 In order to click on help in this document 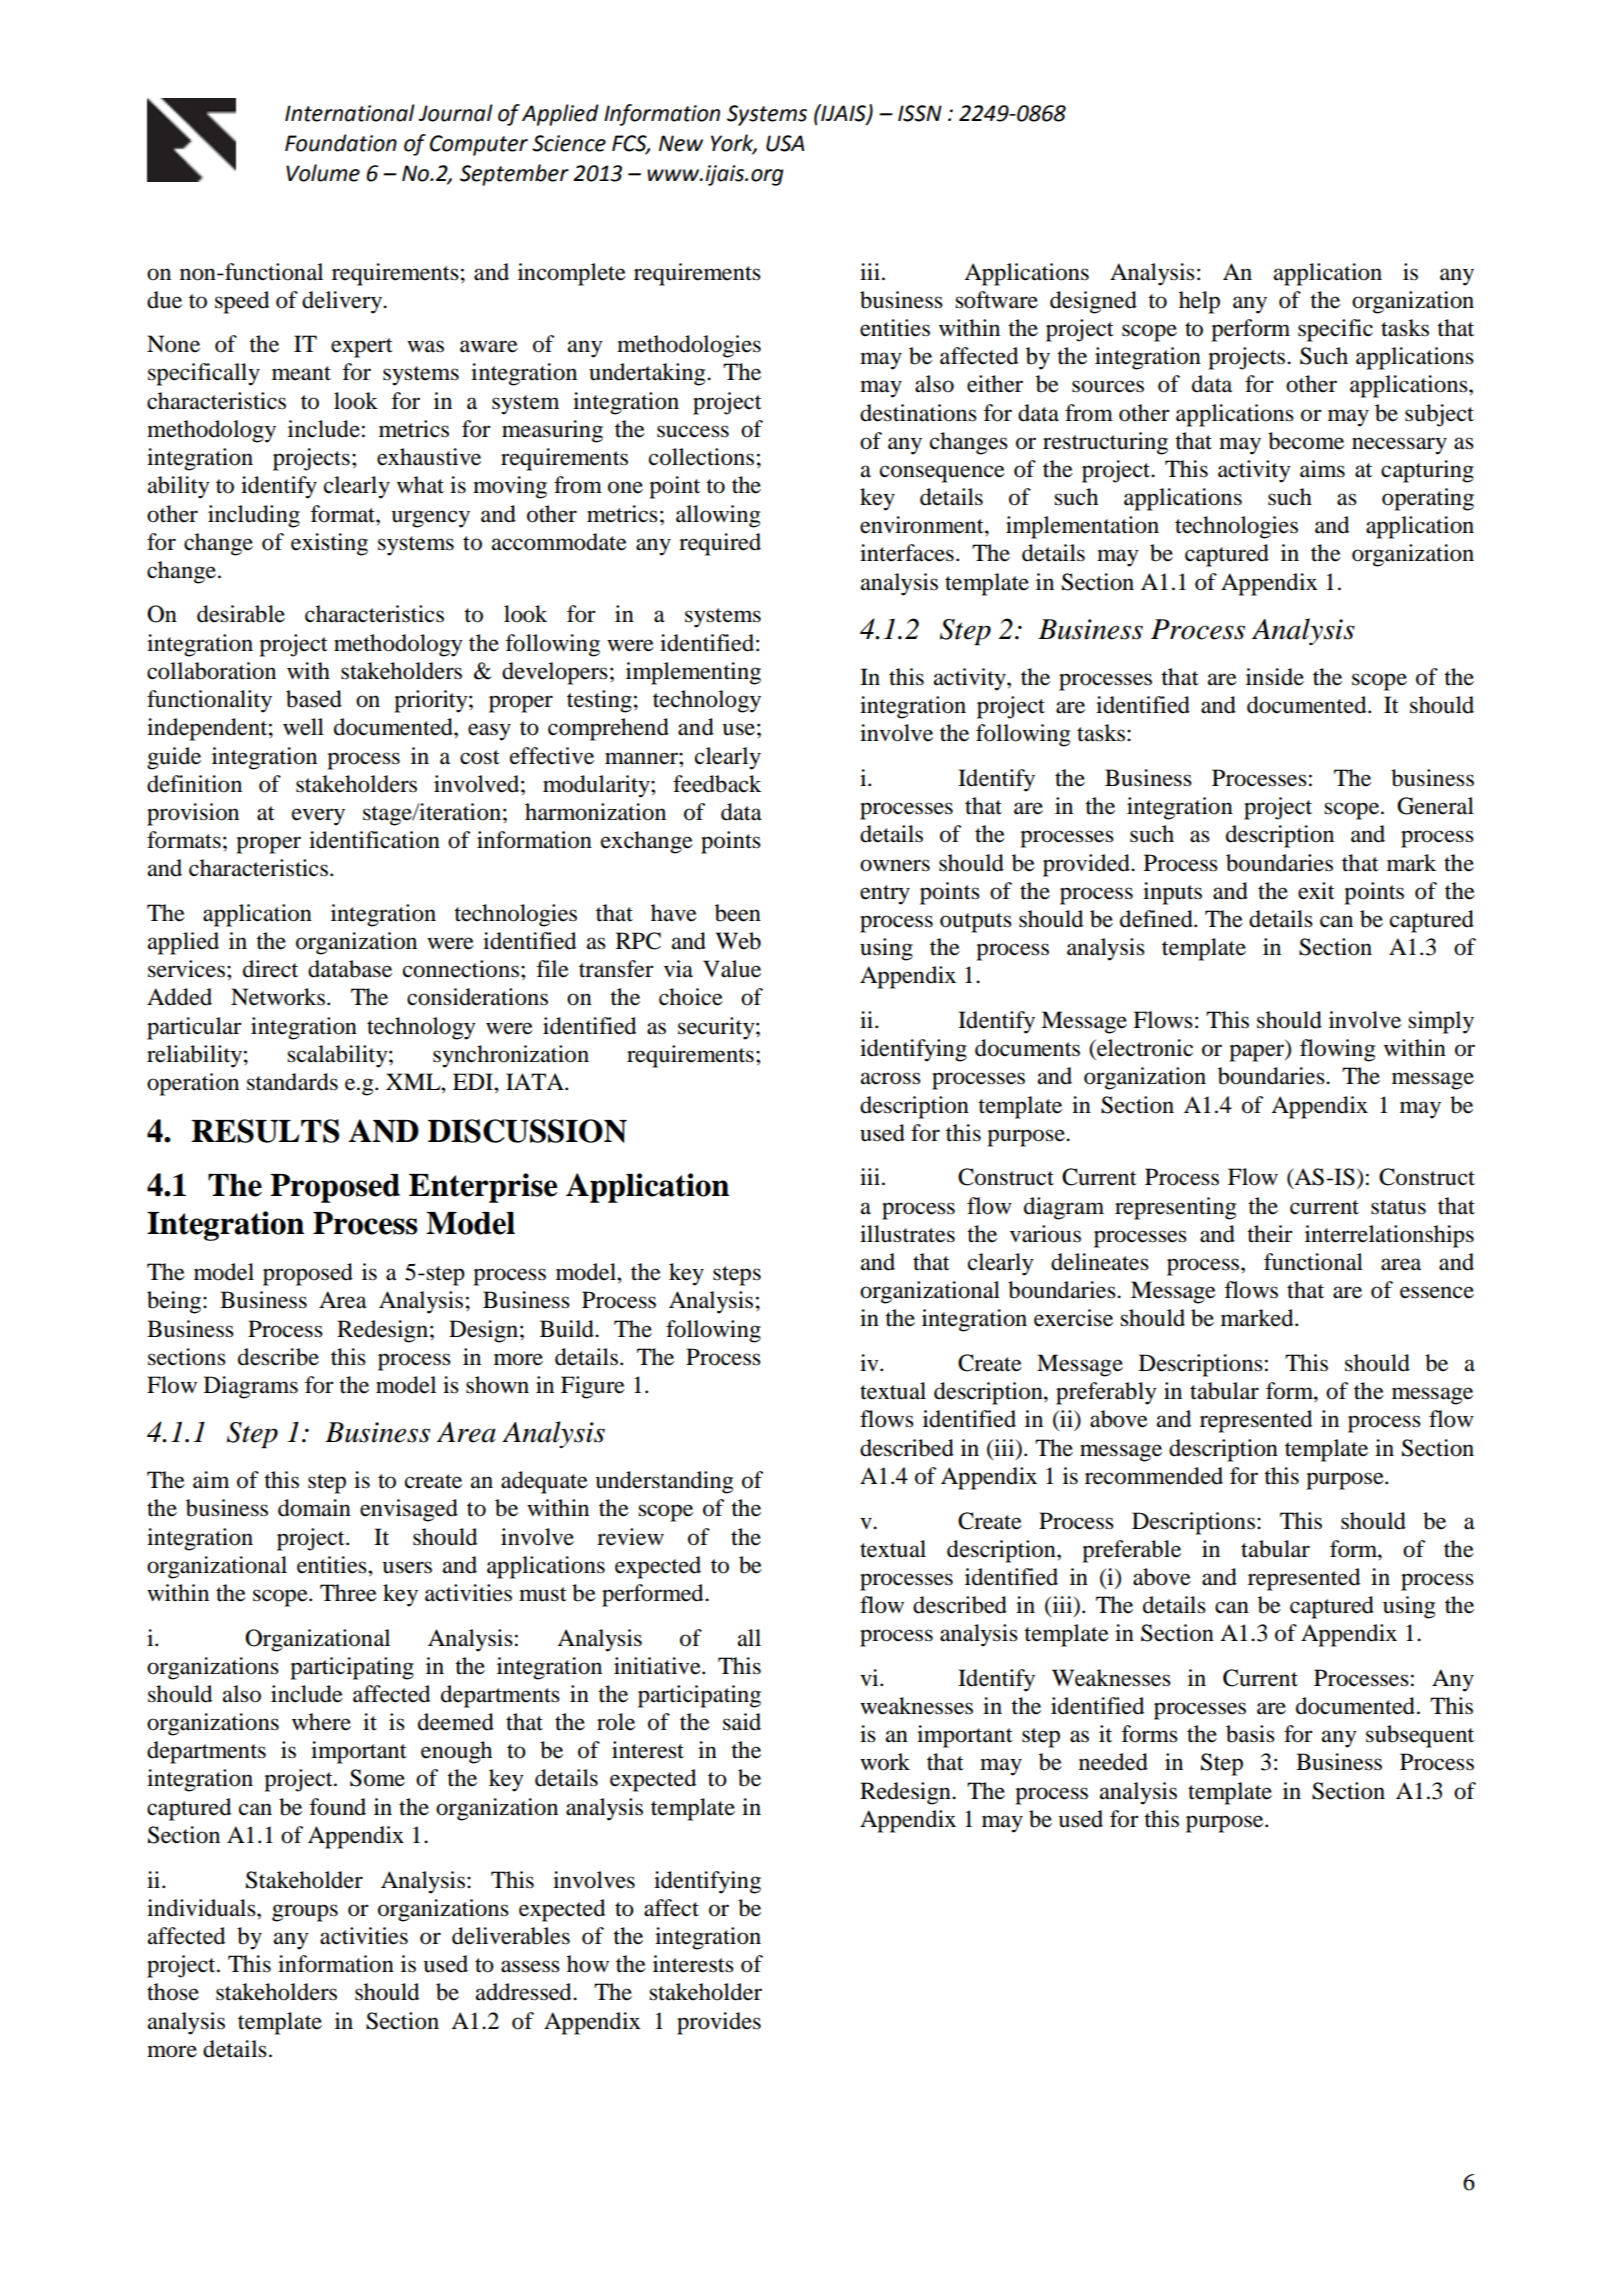, I will do `click(1199, 302)`.
